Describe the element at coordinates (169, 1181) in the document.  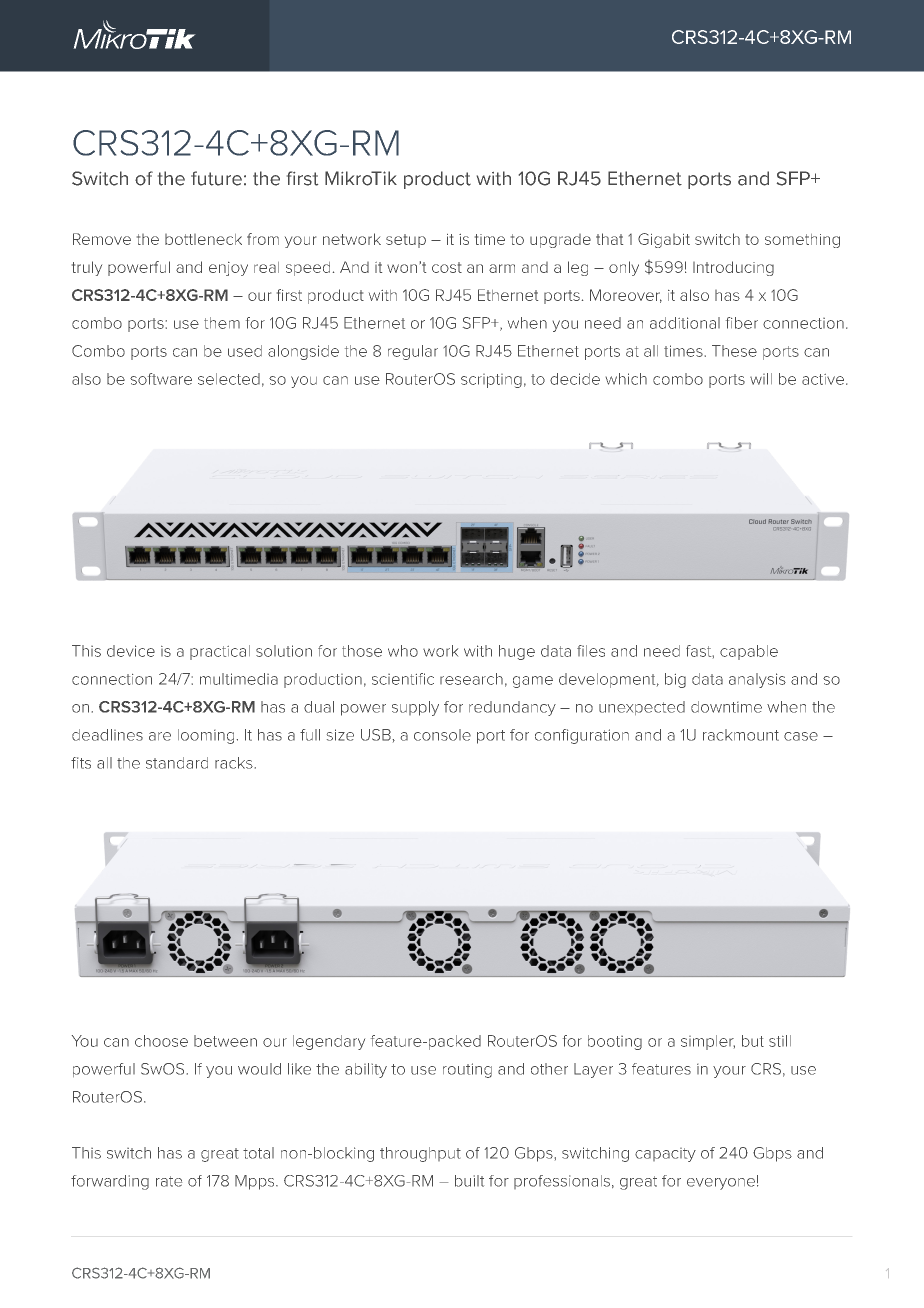
I see `rate` at that location.
